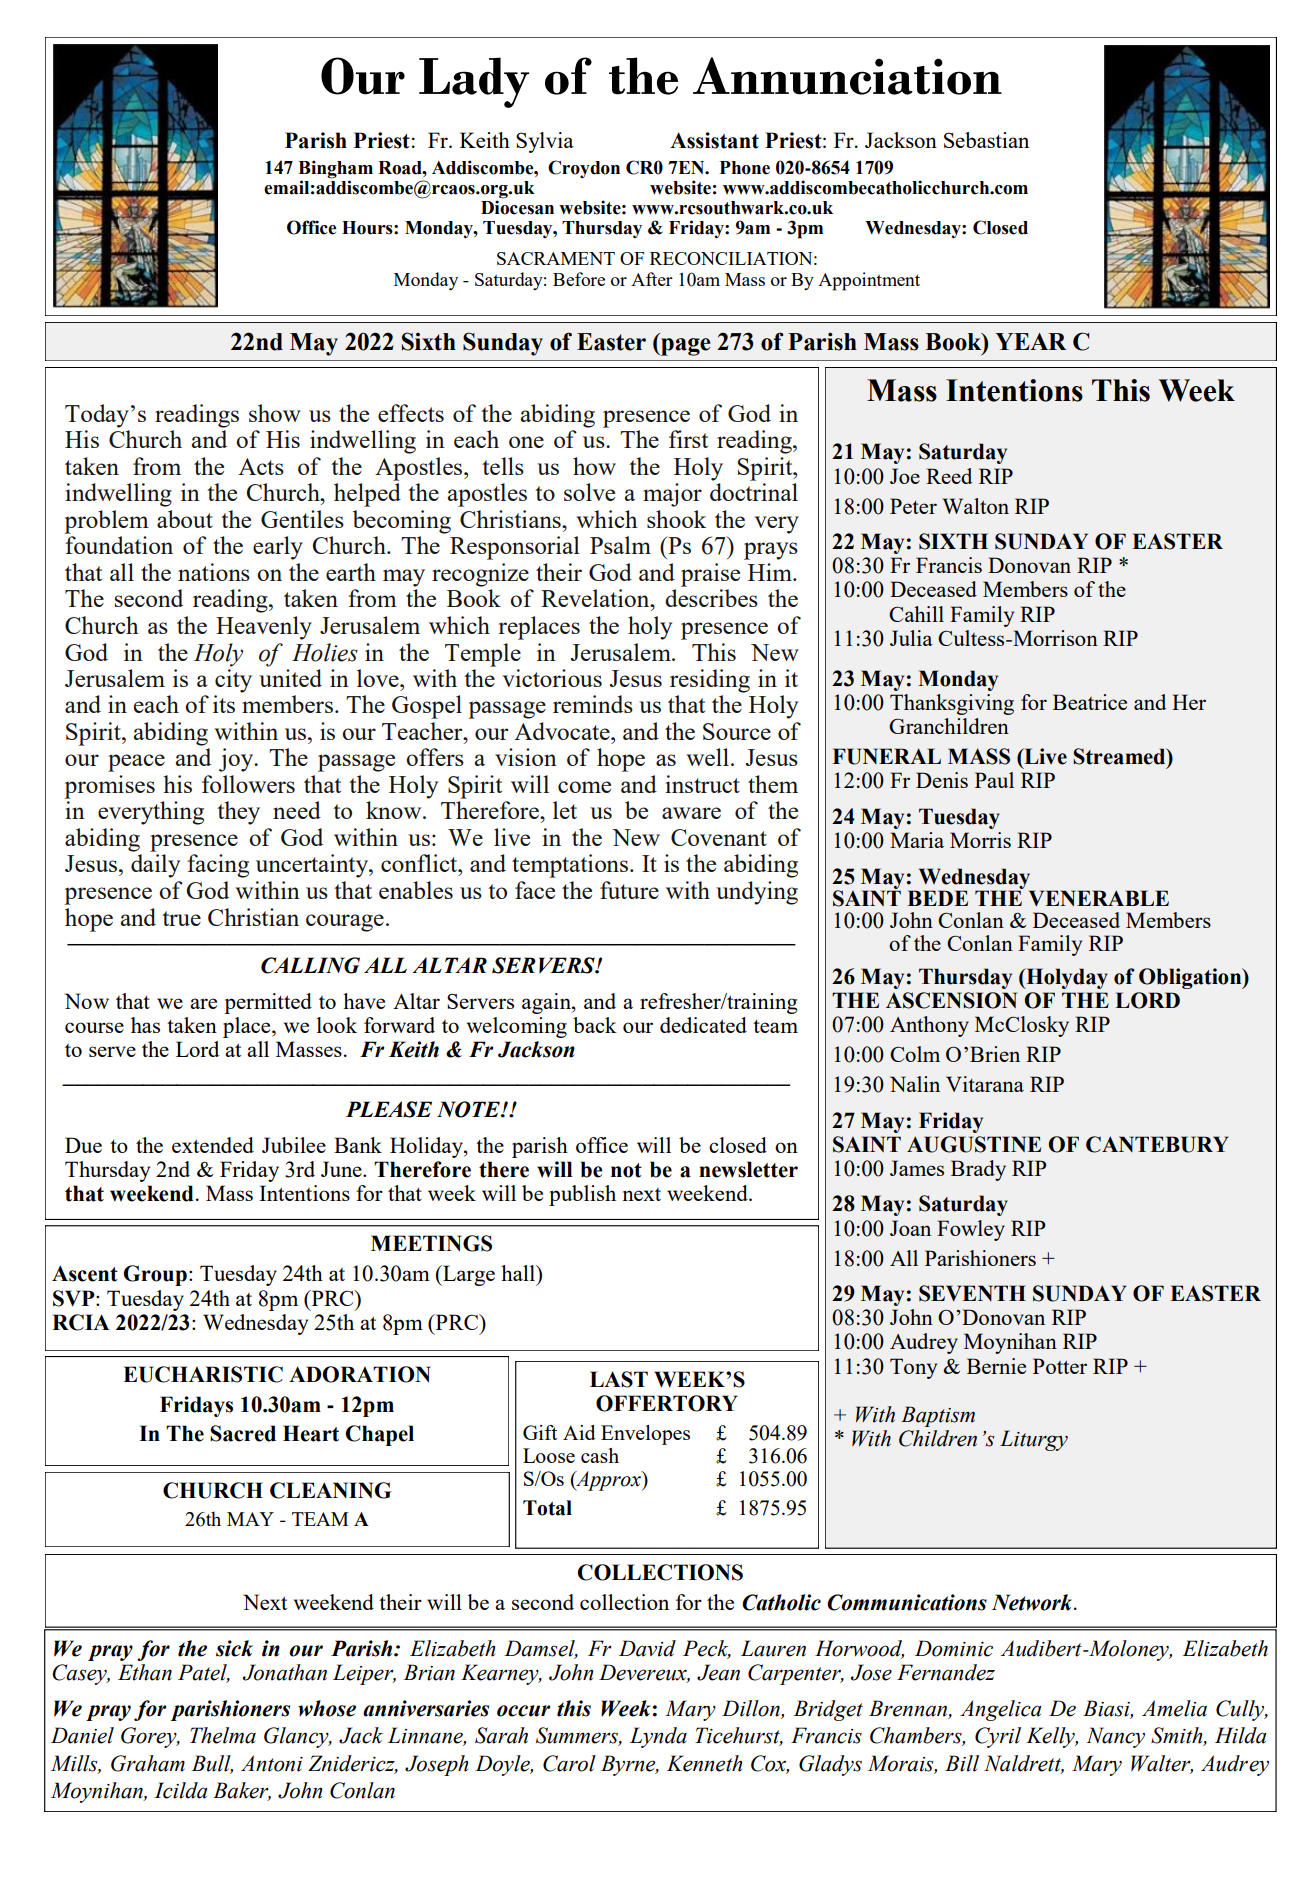 The height and width of the document is (1883, 1310). What do you see at coordinates (978, 1170) in the document?
I see `Brady` at bounding box center [978, 1170].
